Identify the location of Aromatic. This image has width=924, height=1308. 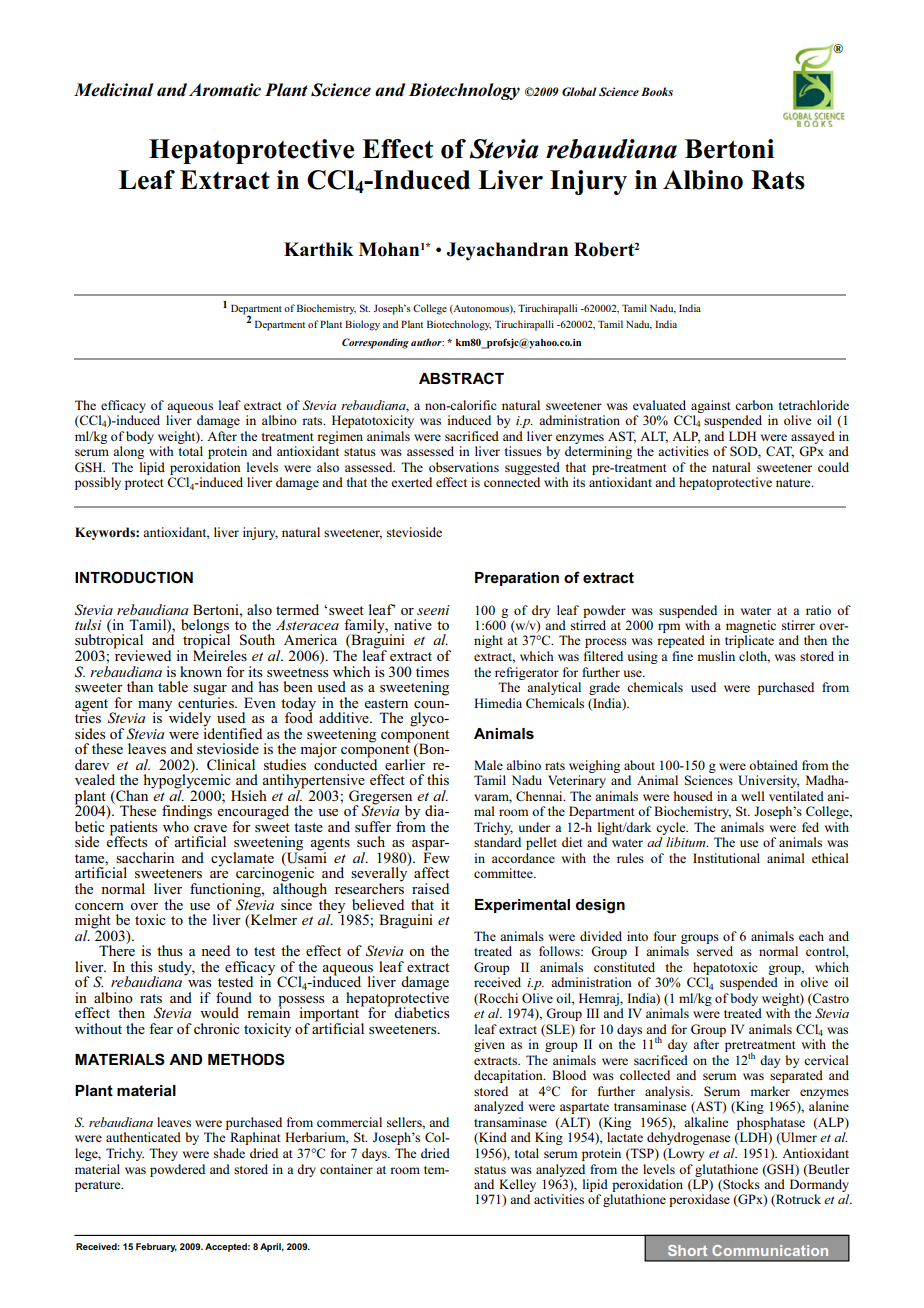
(225, 90).
